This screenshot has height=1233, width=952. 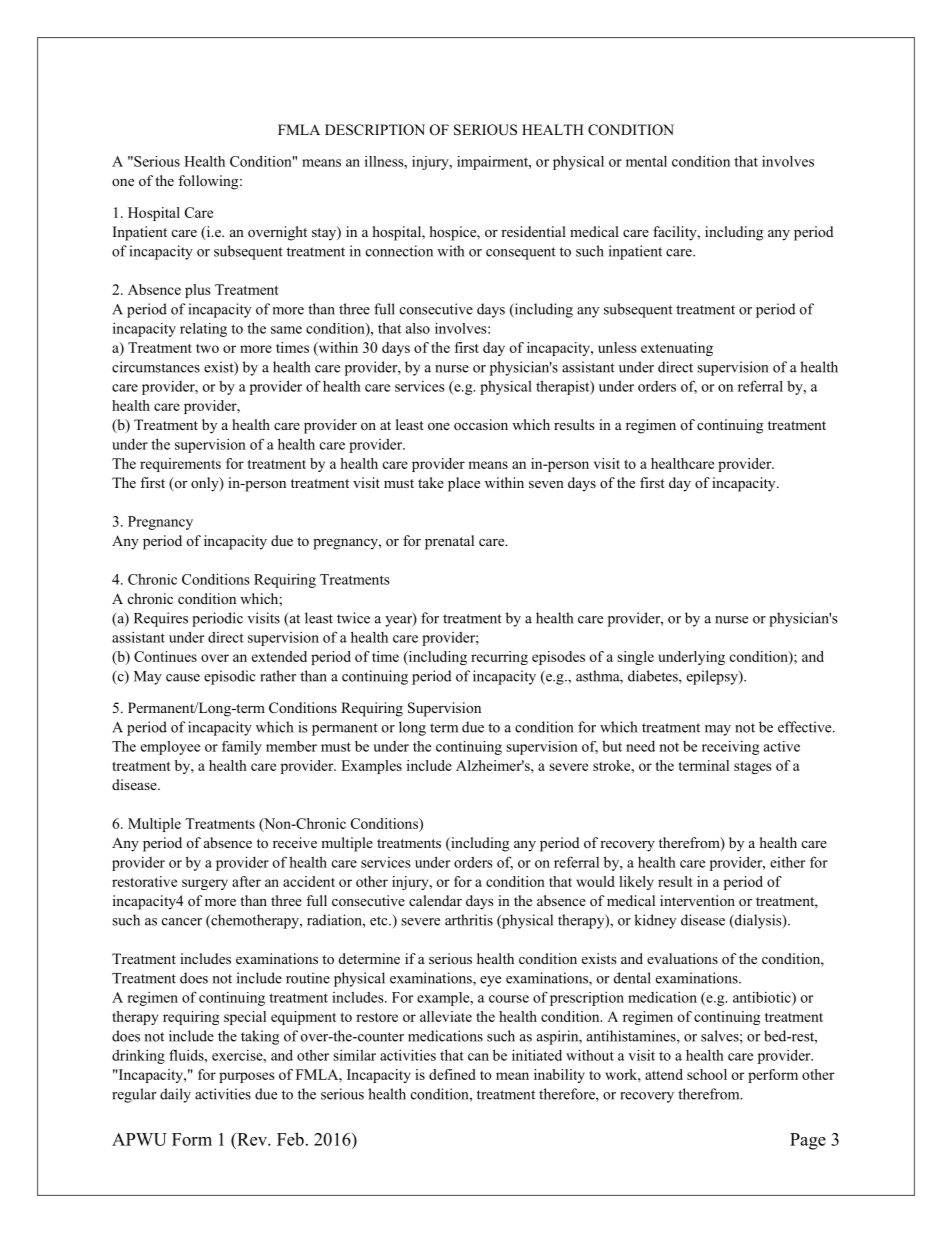 I want to click on DESCRIPTION, so click(x=375, y=130).
